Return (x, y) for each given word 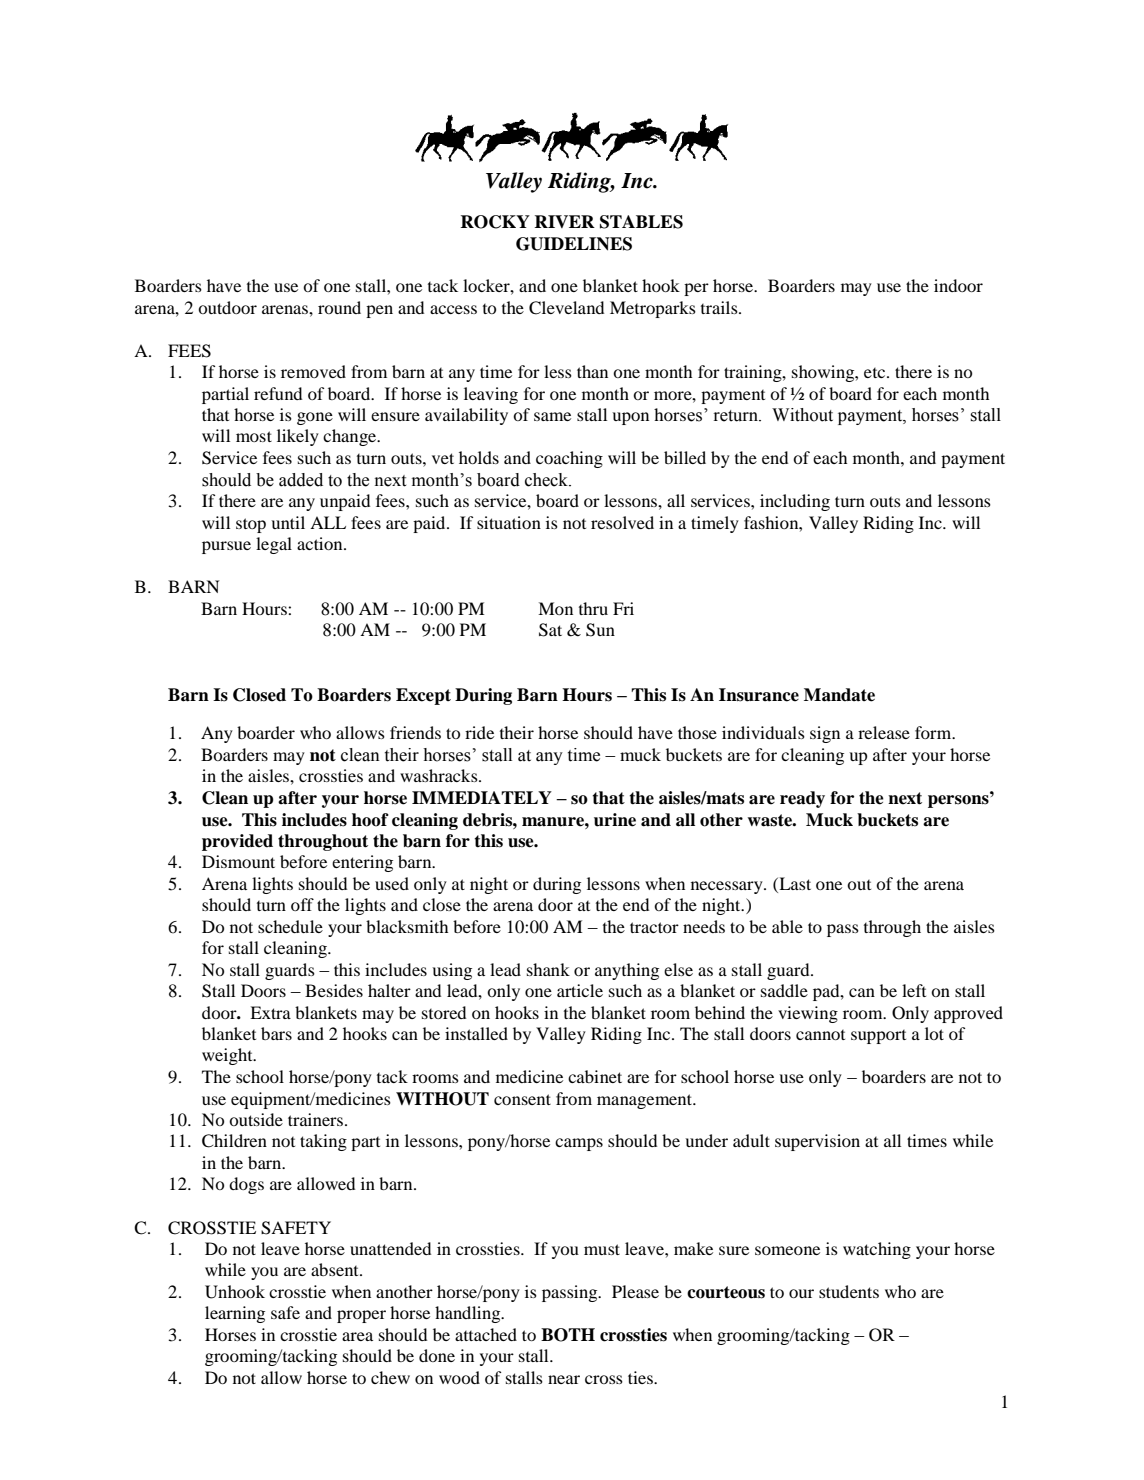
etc (876, 373)
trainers (317, 1119)
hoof (370, 820)
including (795, 502)
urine (615, 820)
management (646, 1101)
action (321, 543)
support (878, 1037)
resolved (622, 522)
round (339, 307)
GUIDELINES (574, 244)
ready (802, 799)
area (357, 1336)
